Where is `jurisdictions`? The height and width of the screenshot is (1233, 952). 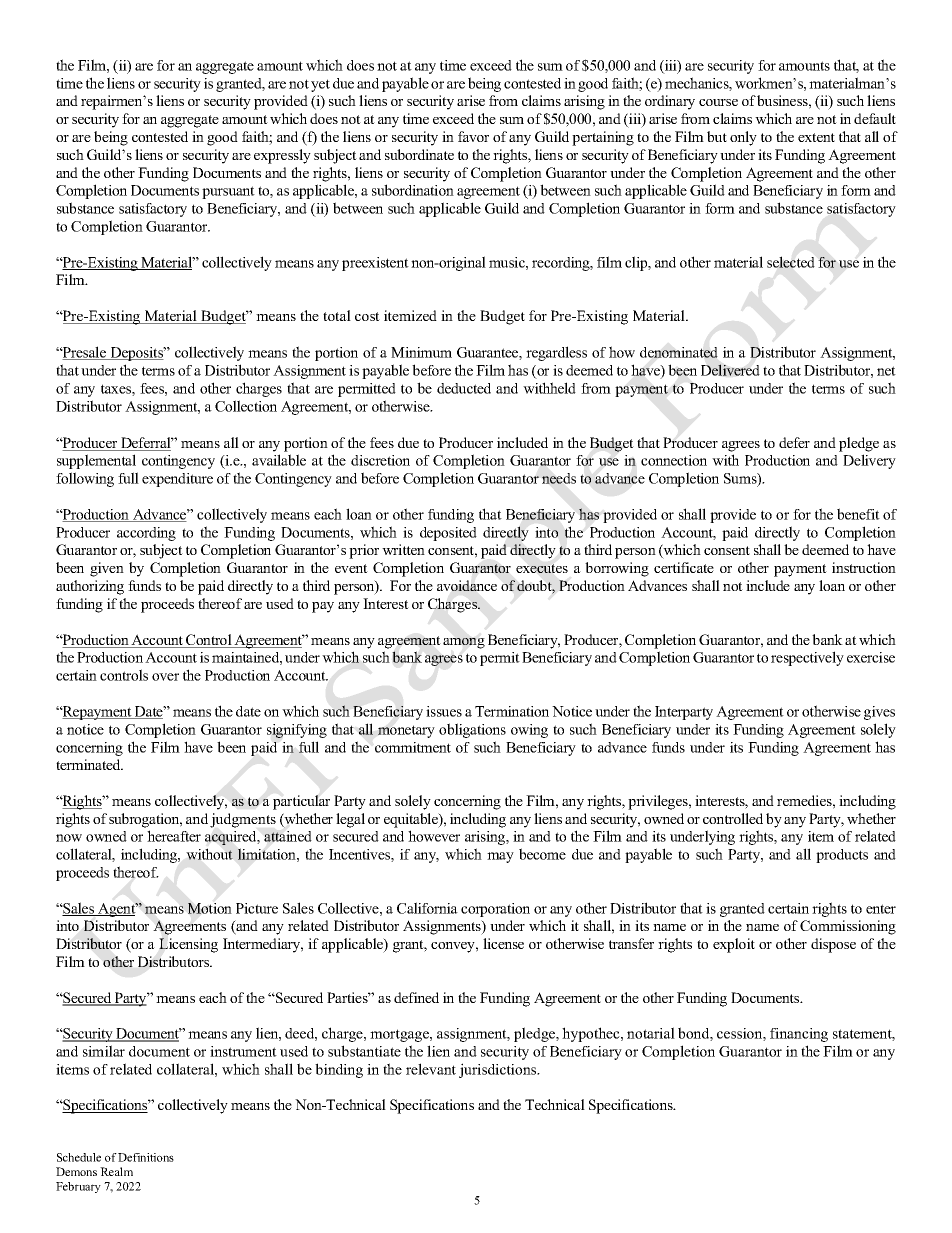
jurisdictions is located at coordinates (499, 1070).
